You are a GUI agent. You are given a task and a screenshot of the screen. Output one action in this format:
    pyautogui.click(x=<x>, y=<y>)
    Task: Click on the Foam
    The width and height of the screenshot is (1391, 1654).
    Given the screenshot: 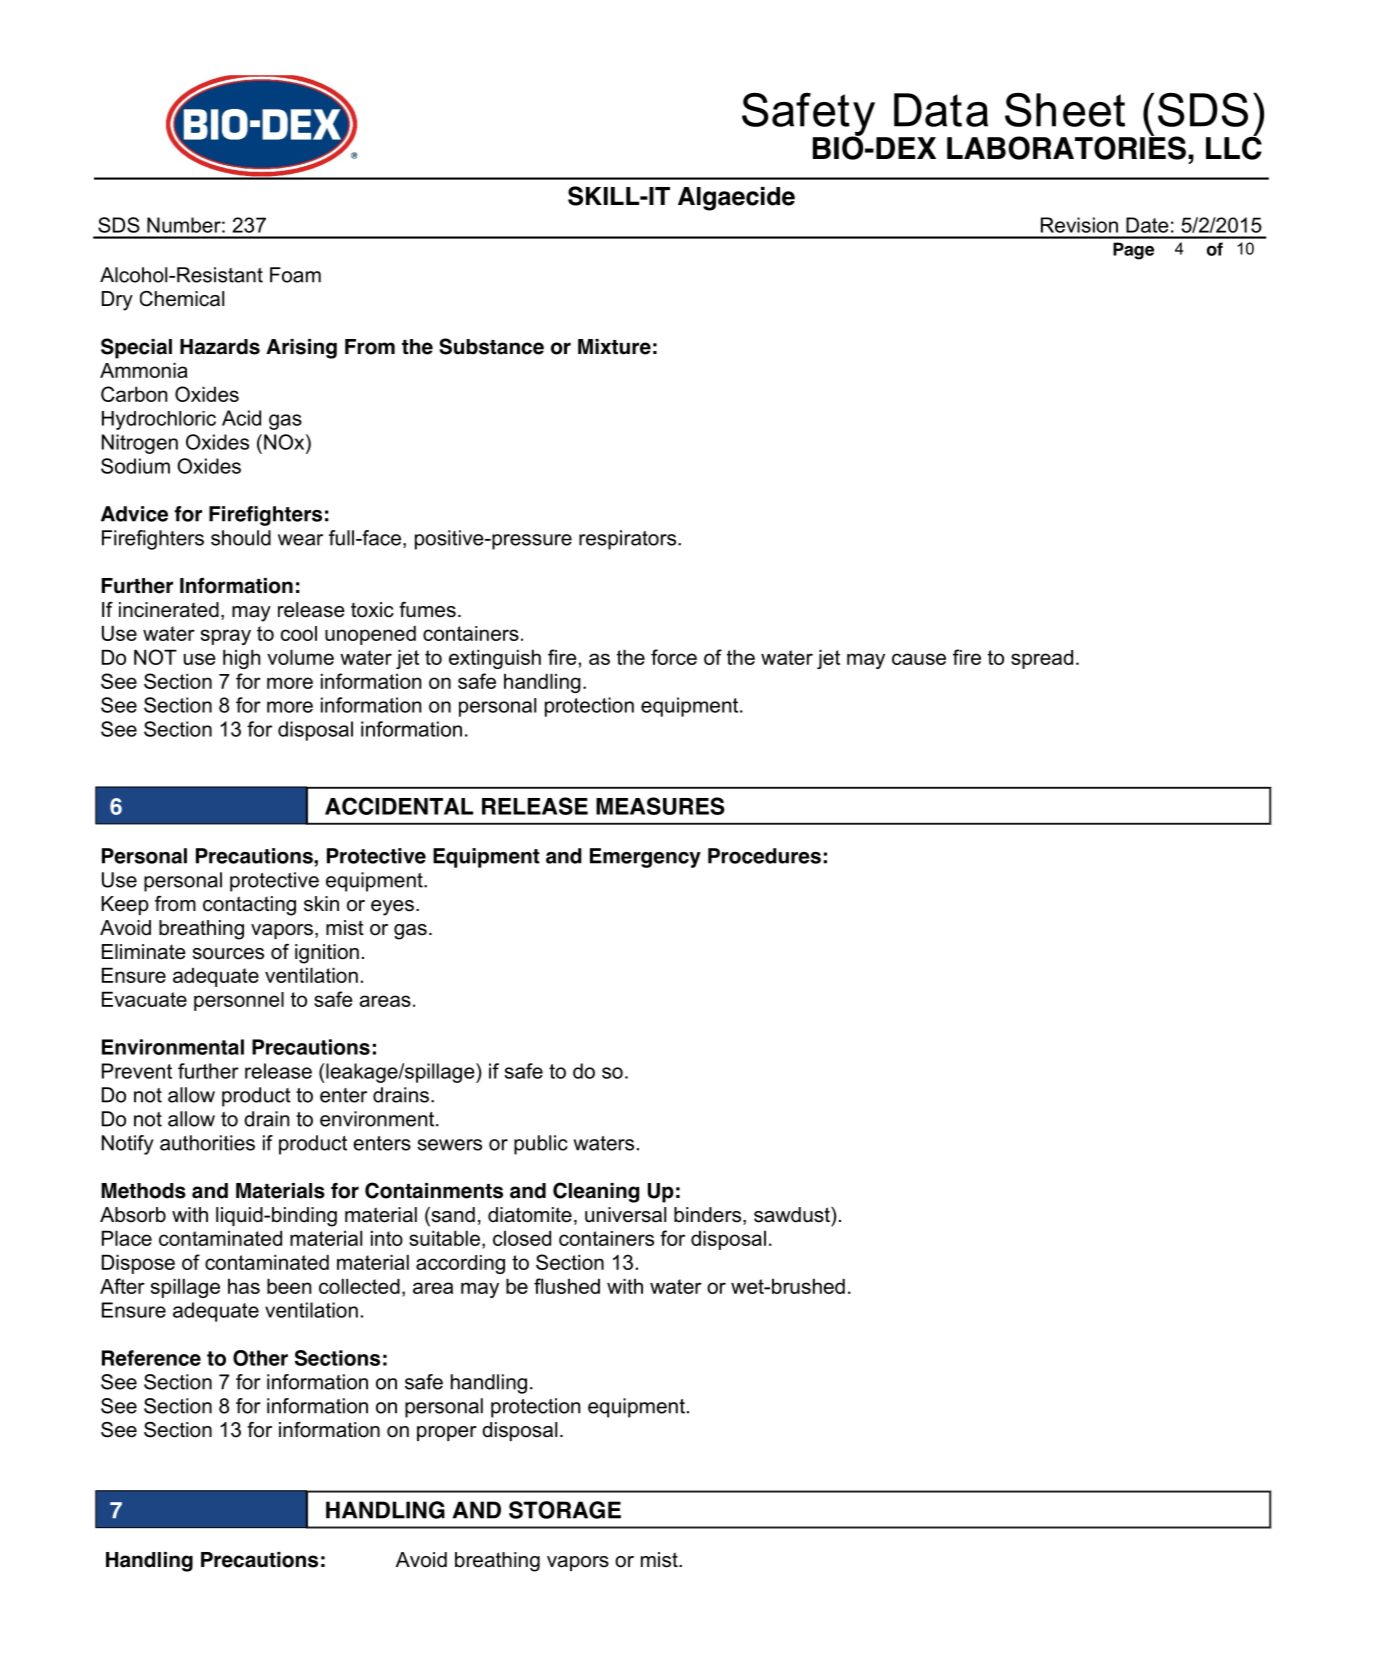 What is the action you would take?
    pyautogui.click(x=295, y=275)
